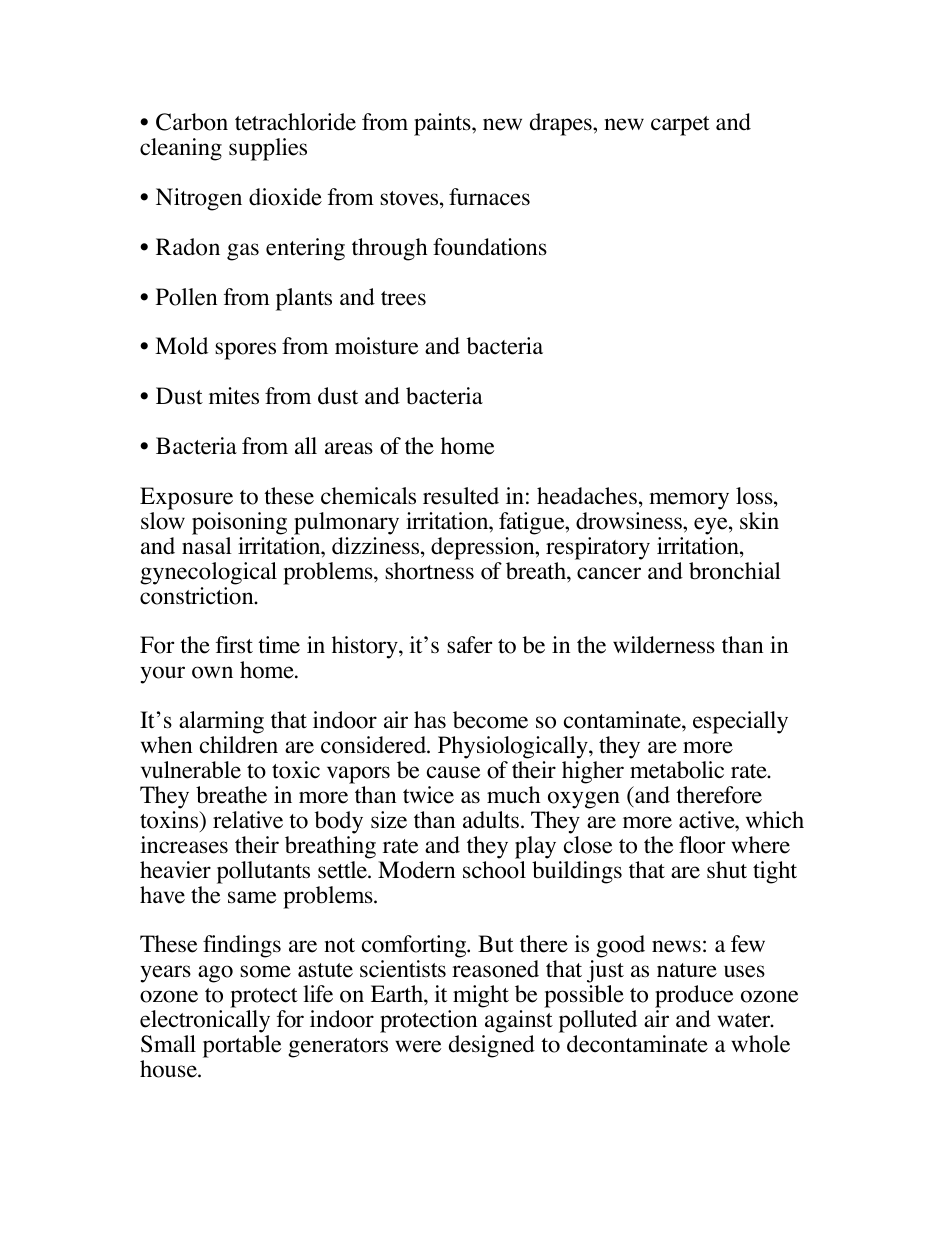 The height and width of the screenshot is (1233, 952). What do you see at coordinates (562, 124) in the screenshot?
I see `drapes` at bounding box center [562, 124].
